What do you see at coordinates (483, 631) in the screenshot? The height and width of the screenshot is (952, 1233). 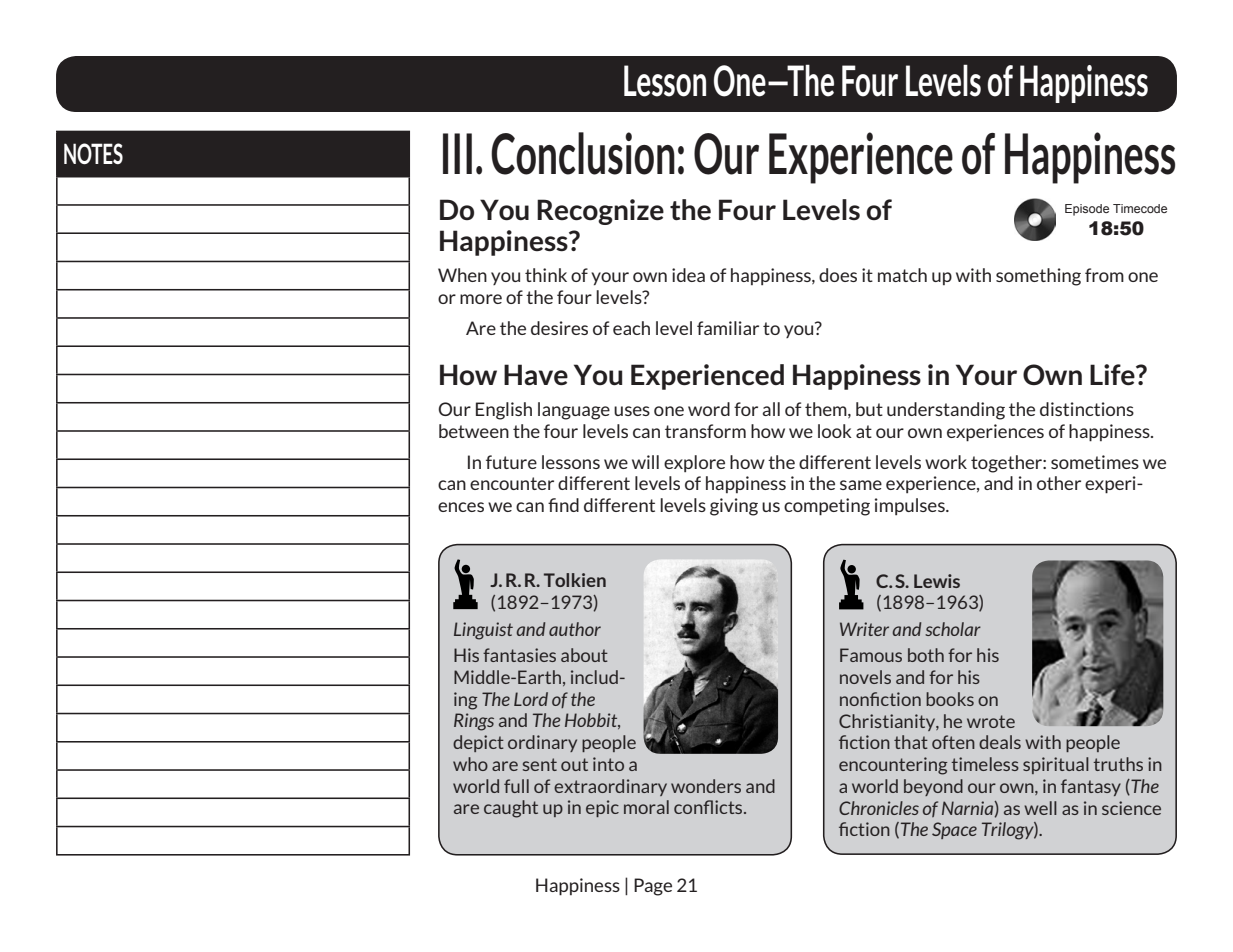 I see `Linguist` at bounding box center [483, 631].
